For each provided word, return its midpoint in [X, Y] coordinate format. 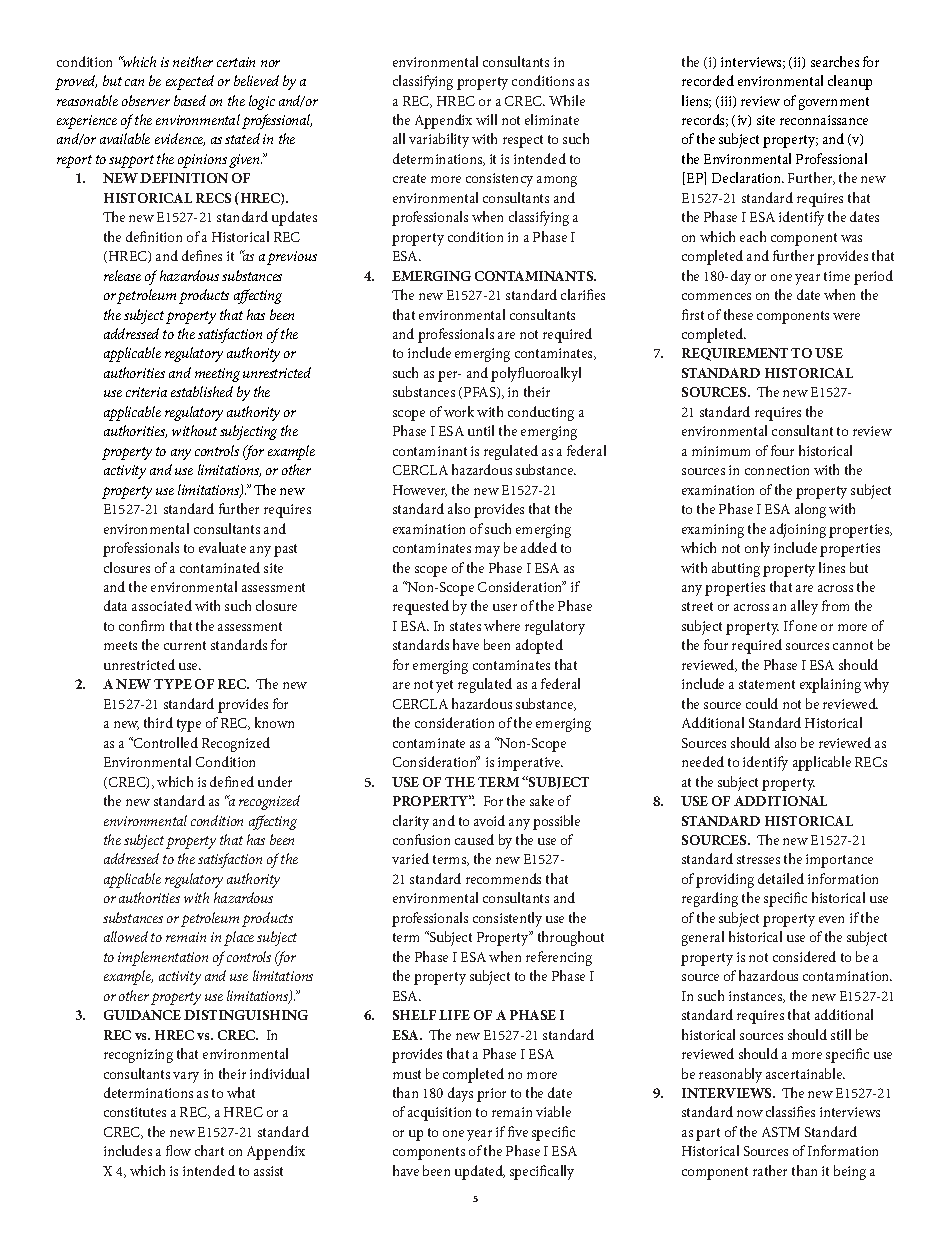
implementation [163, 958]
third [158, 722]
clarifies [583, 294]
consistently [507, 919]
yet [444, 686]
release [122, 275]
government [834, 103]
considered [804, 956]
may [487, 551]
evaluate [222, 547]
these [738, 314]
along [810, 510]
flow [178, 1150]
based [190, 100]
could [762, 703]
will [486, 119]
